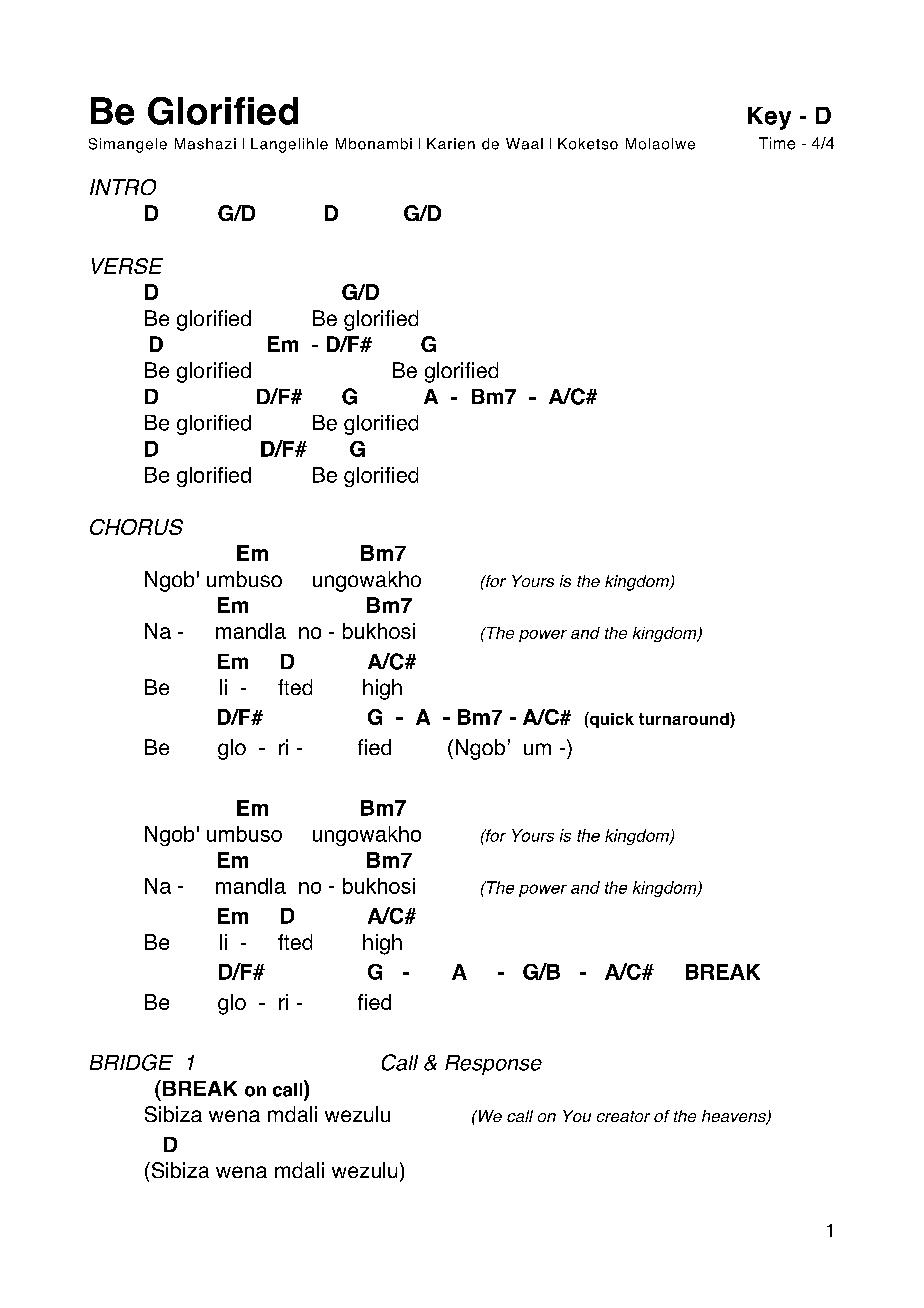 The height and width of the screenshot is (1308, 924). What do you see at coordinates (493, 1065) in the screenshot?
I see `Response` at bounding box center [493, 1065].
